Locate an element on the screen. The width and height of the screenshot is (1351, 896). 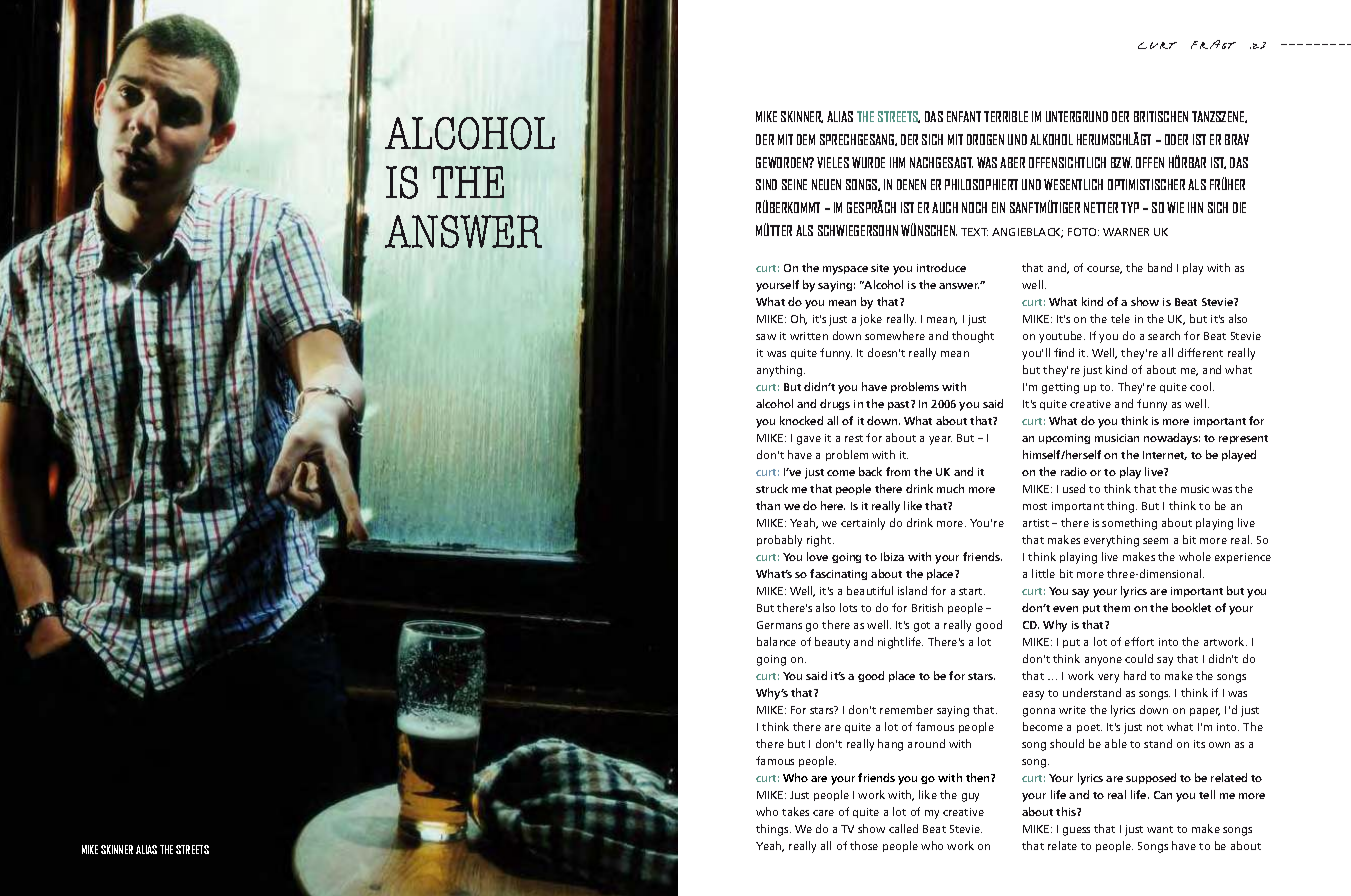
different is located at coordinates (1200, 352).
